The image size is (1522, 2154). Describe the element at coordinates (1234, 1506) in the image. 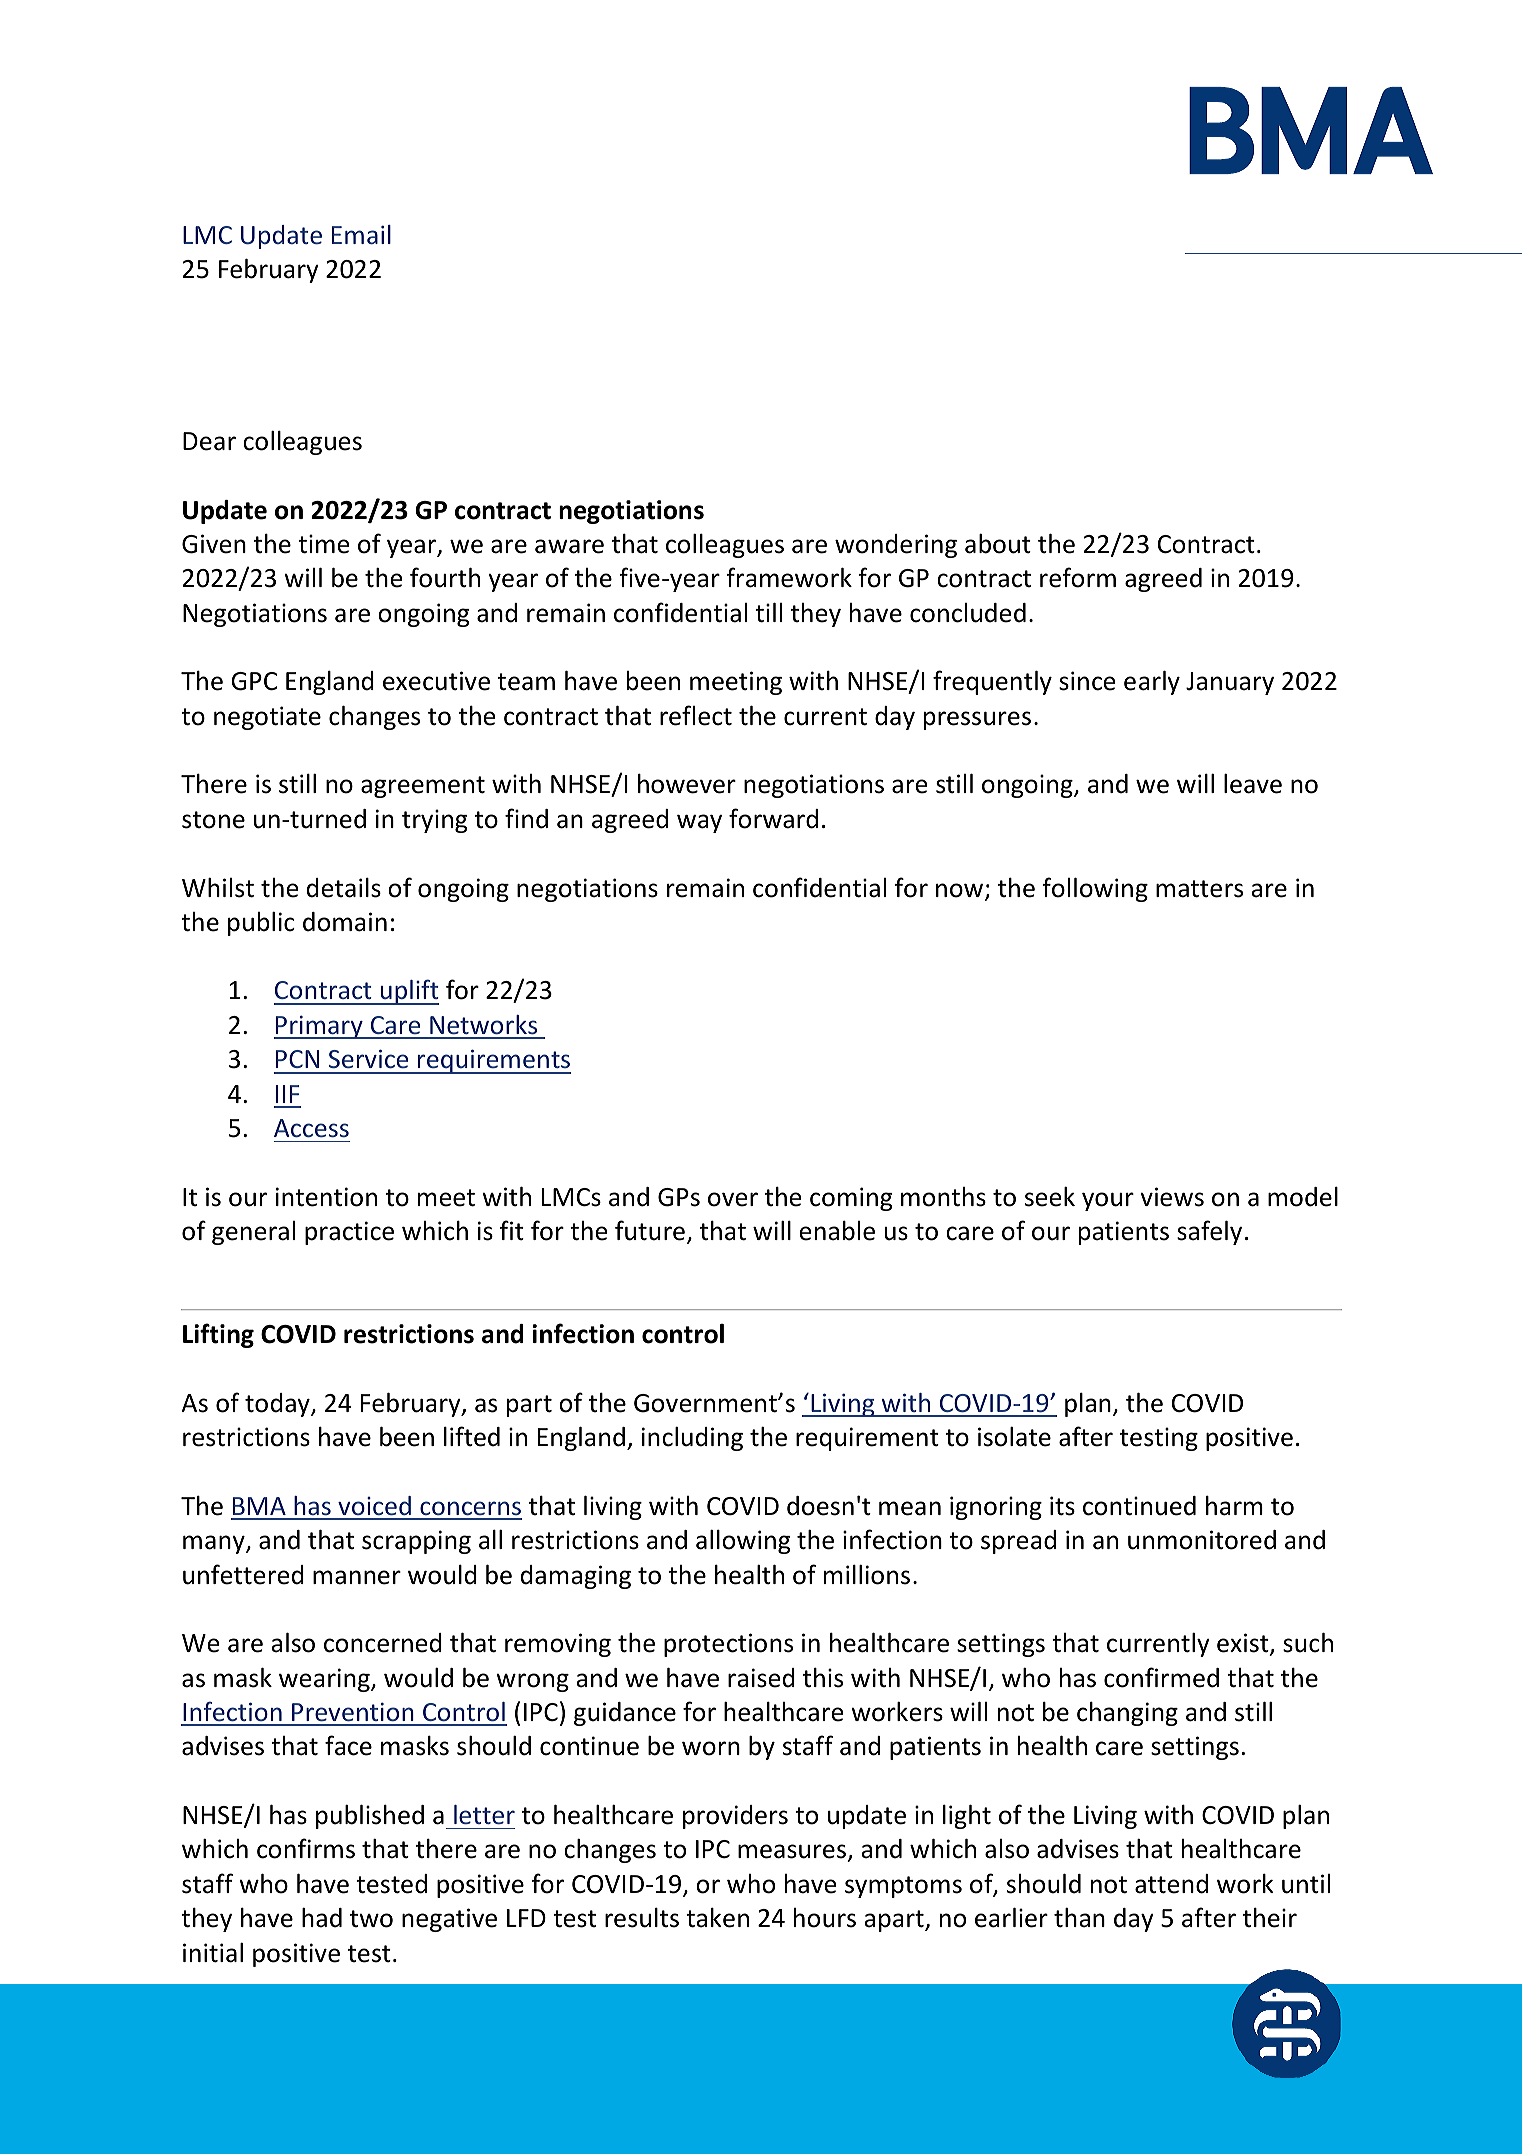

I see `harm` at that location.
